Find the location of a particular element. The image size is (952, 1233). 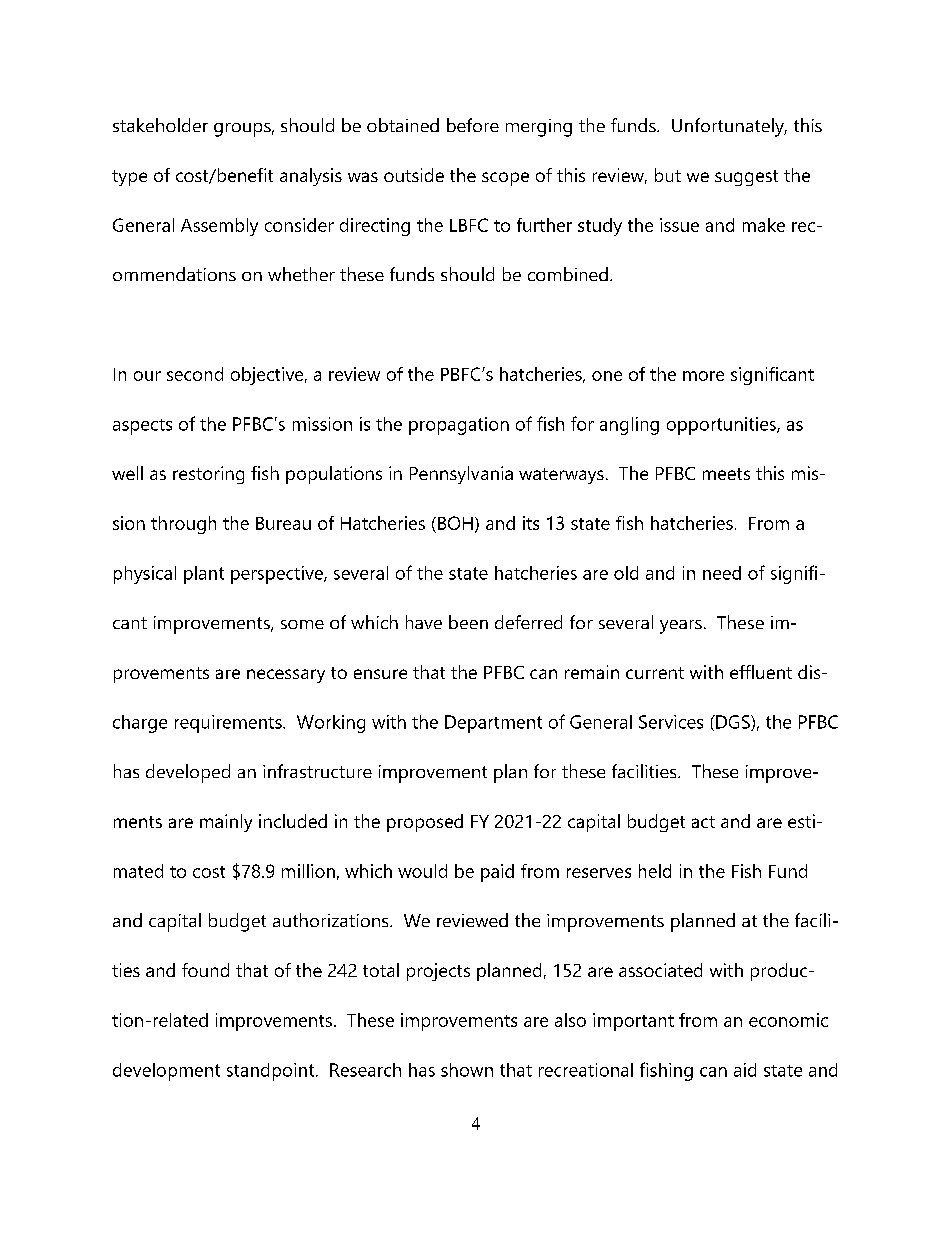

been is located at coordinates (468, 622).
